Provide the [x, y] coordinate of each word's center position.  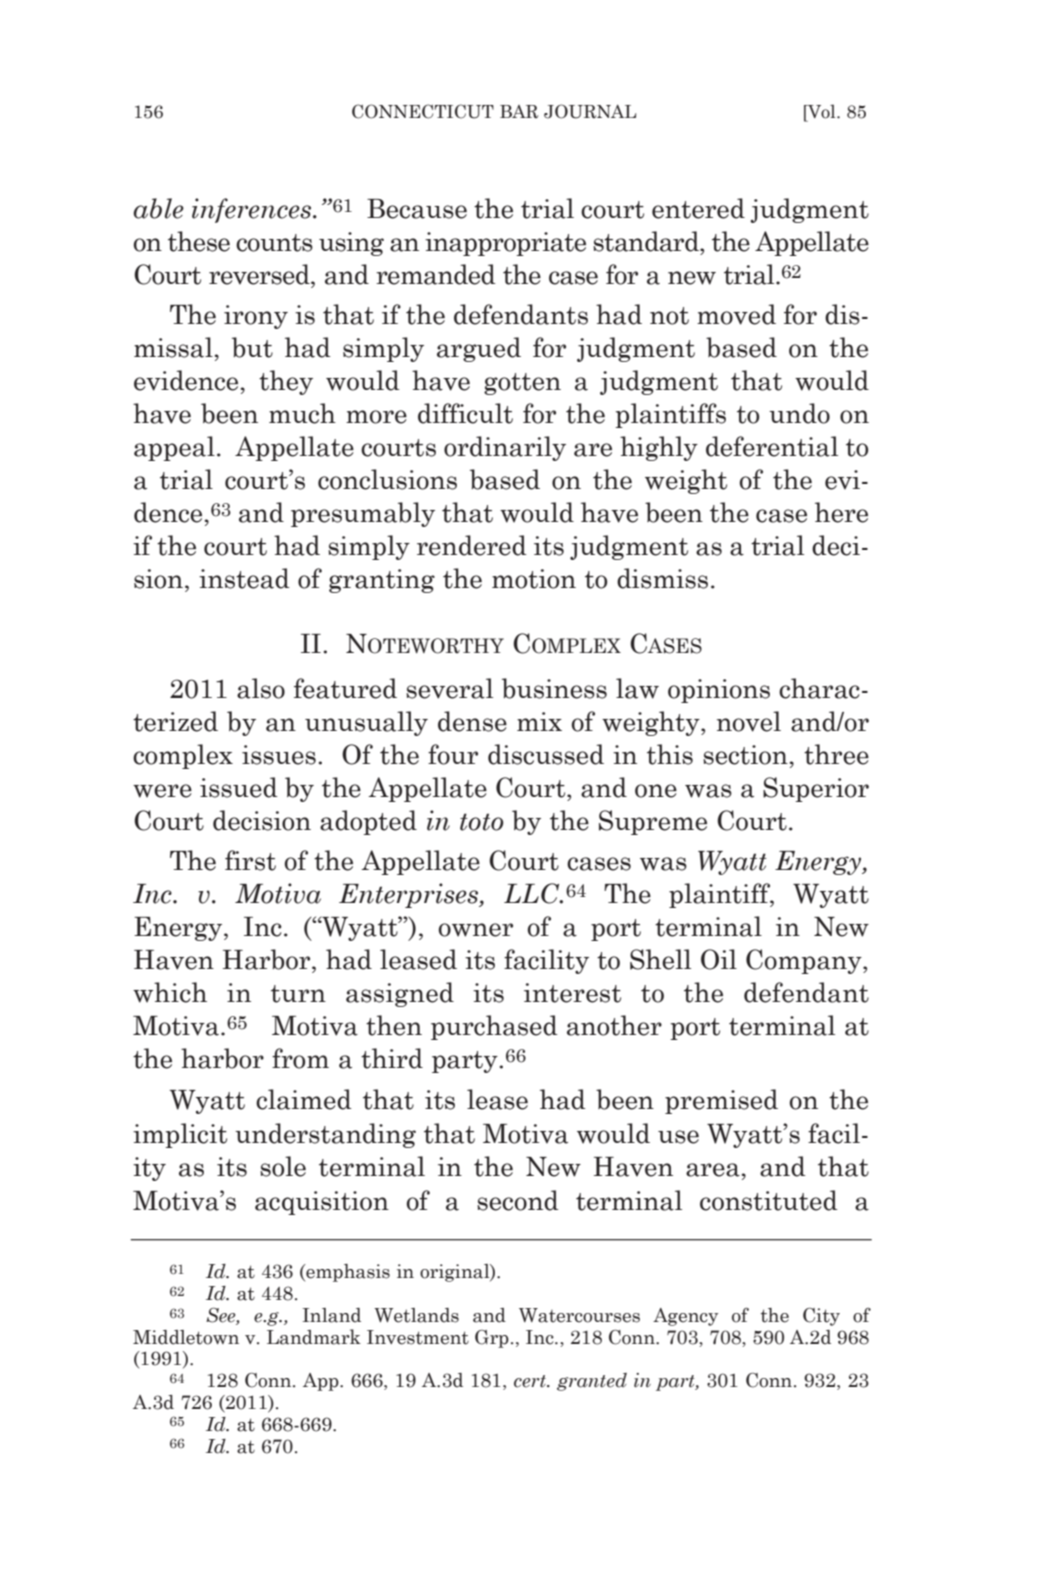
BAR [519, 112]
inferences [251, 210]
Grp [492, 1339]
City [821, 1317]
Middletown [186, 1337]
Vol [822, 111]
